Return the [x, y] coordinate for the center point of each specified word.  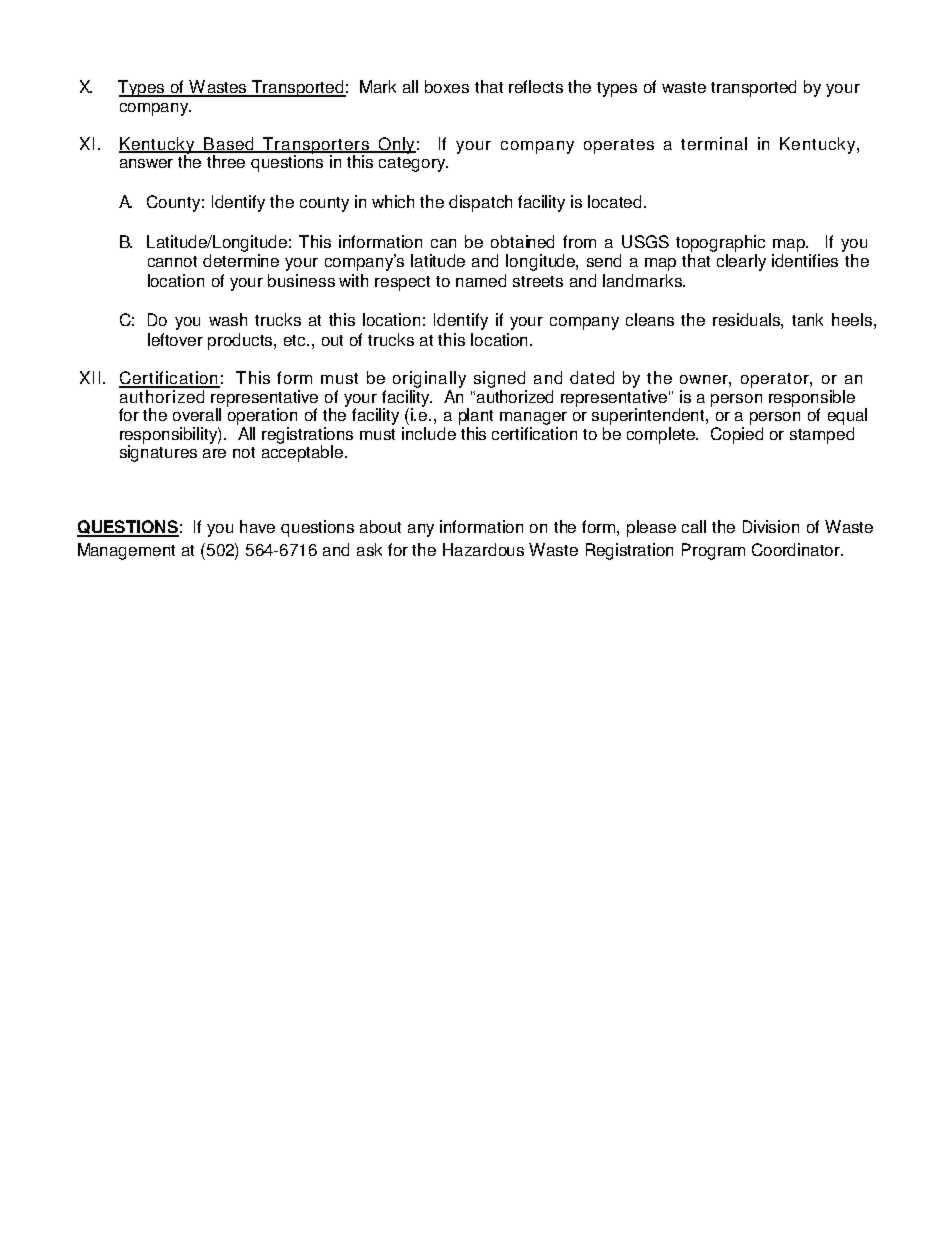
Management [126, 551]
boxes [447, 86]
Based [229, 145]
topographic [720, 243]
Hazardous [483, 549]
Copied [737, 435]
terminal [714, 143]
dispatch [480, 203]
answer [146, 163]
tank [807, 319]
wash [228, 319]
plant [476, 416]
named [481, 280]
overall [197, 414]
